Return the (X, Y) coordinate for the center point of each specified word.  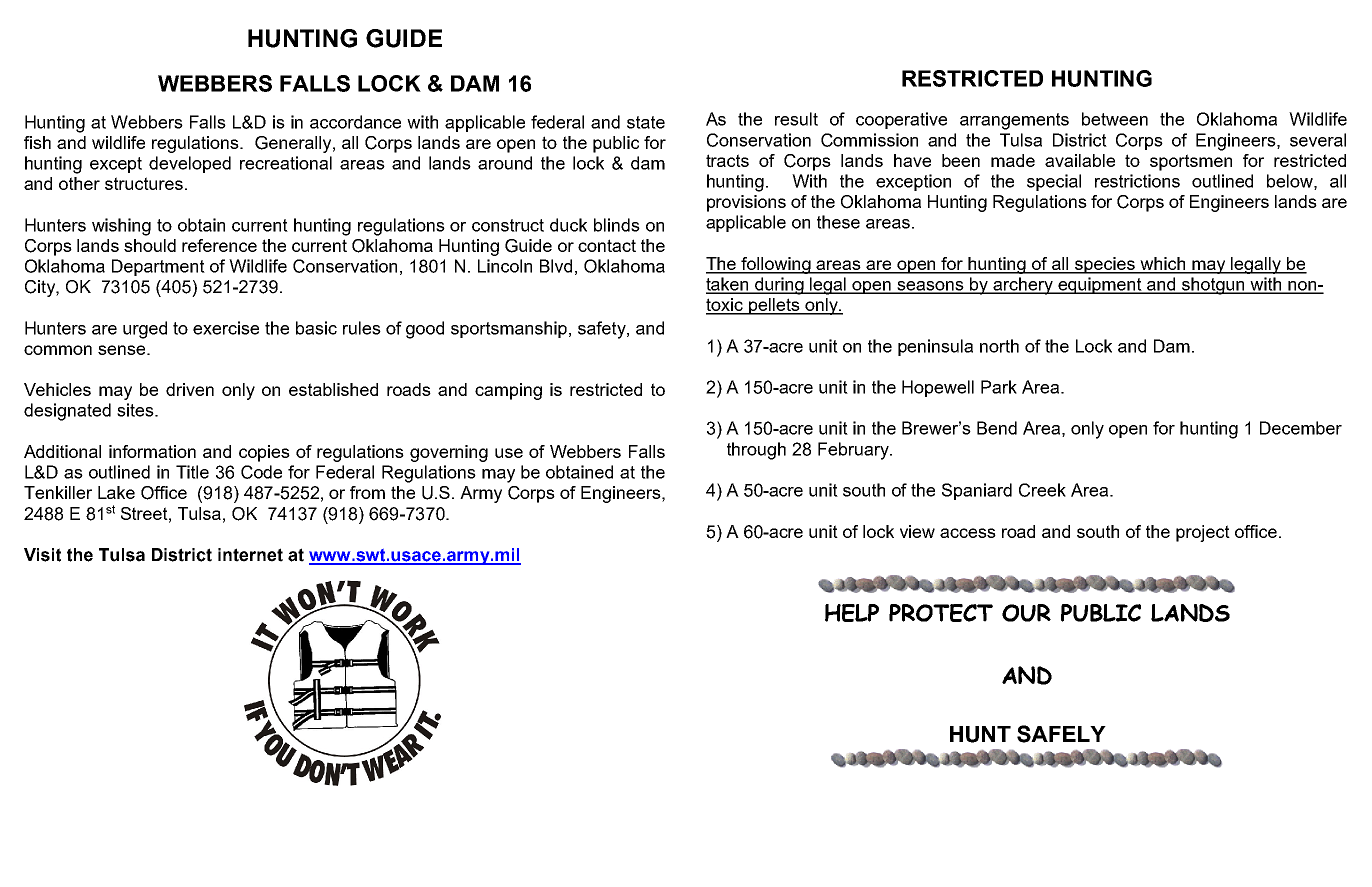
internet (250, 555)
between (1115, 119)
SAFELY (1061, 734)
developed (190, 164)
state (646, 122)
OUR (1026, 613)
